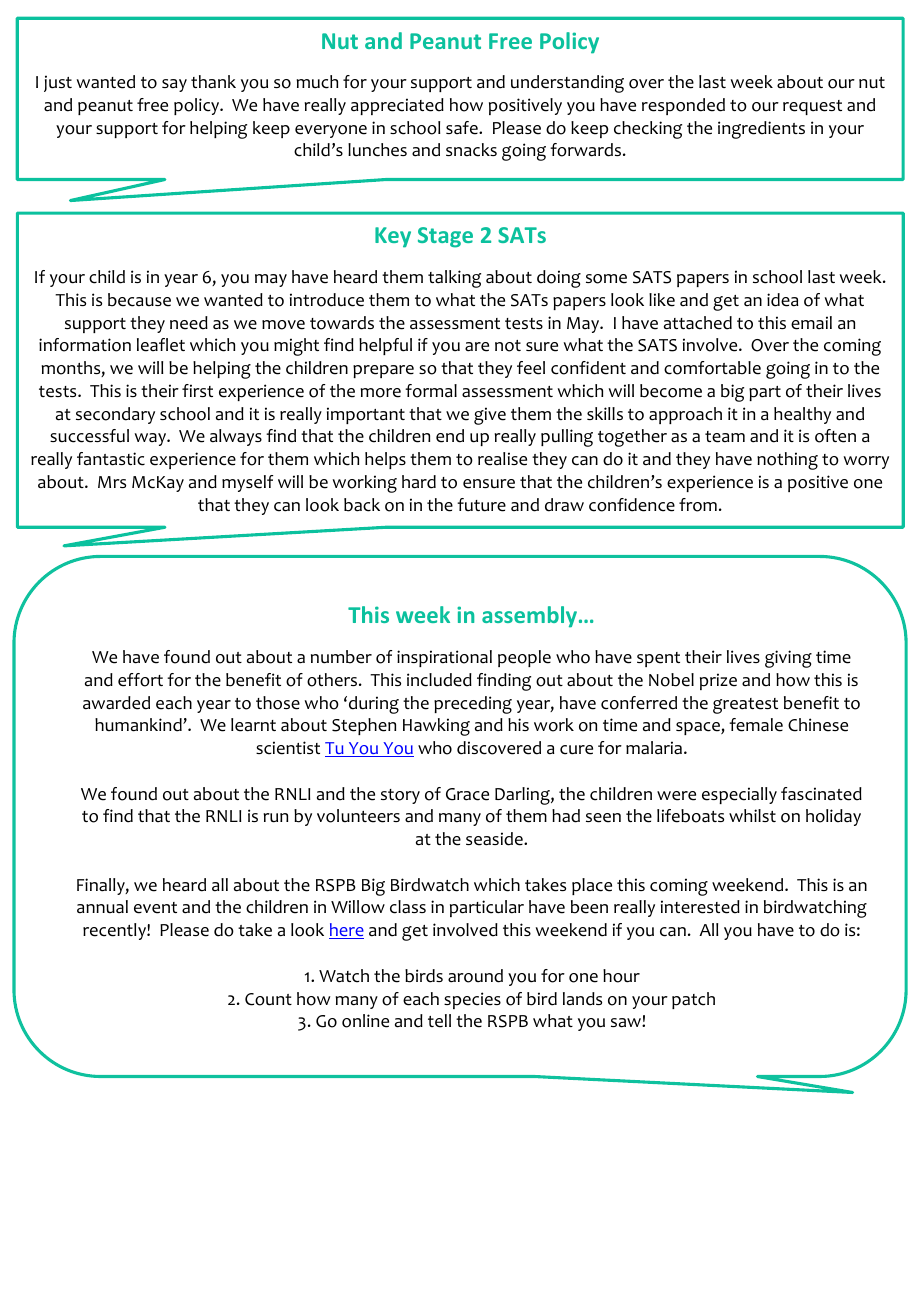 The height and width of the screenshot is (1308, 924). Describe the element at coordinates (268, 999) in the screenshot. I see `Count` at that location.
